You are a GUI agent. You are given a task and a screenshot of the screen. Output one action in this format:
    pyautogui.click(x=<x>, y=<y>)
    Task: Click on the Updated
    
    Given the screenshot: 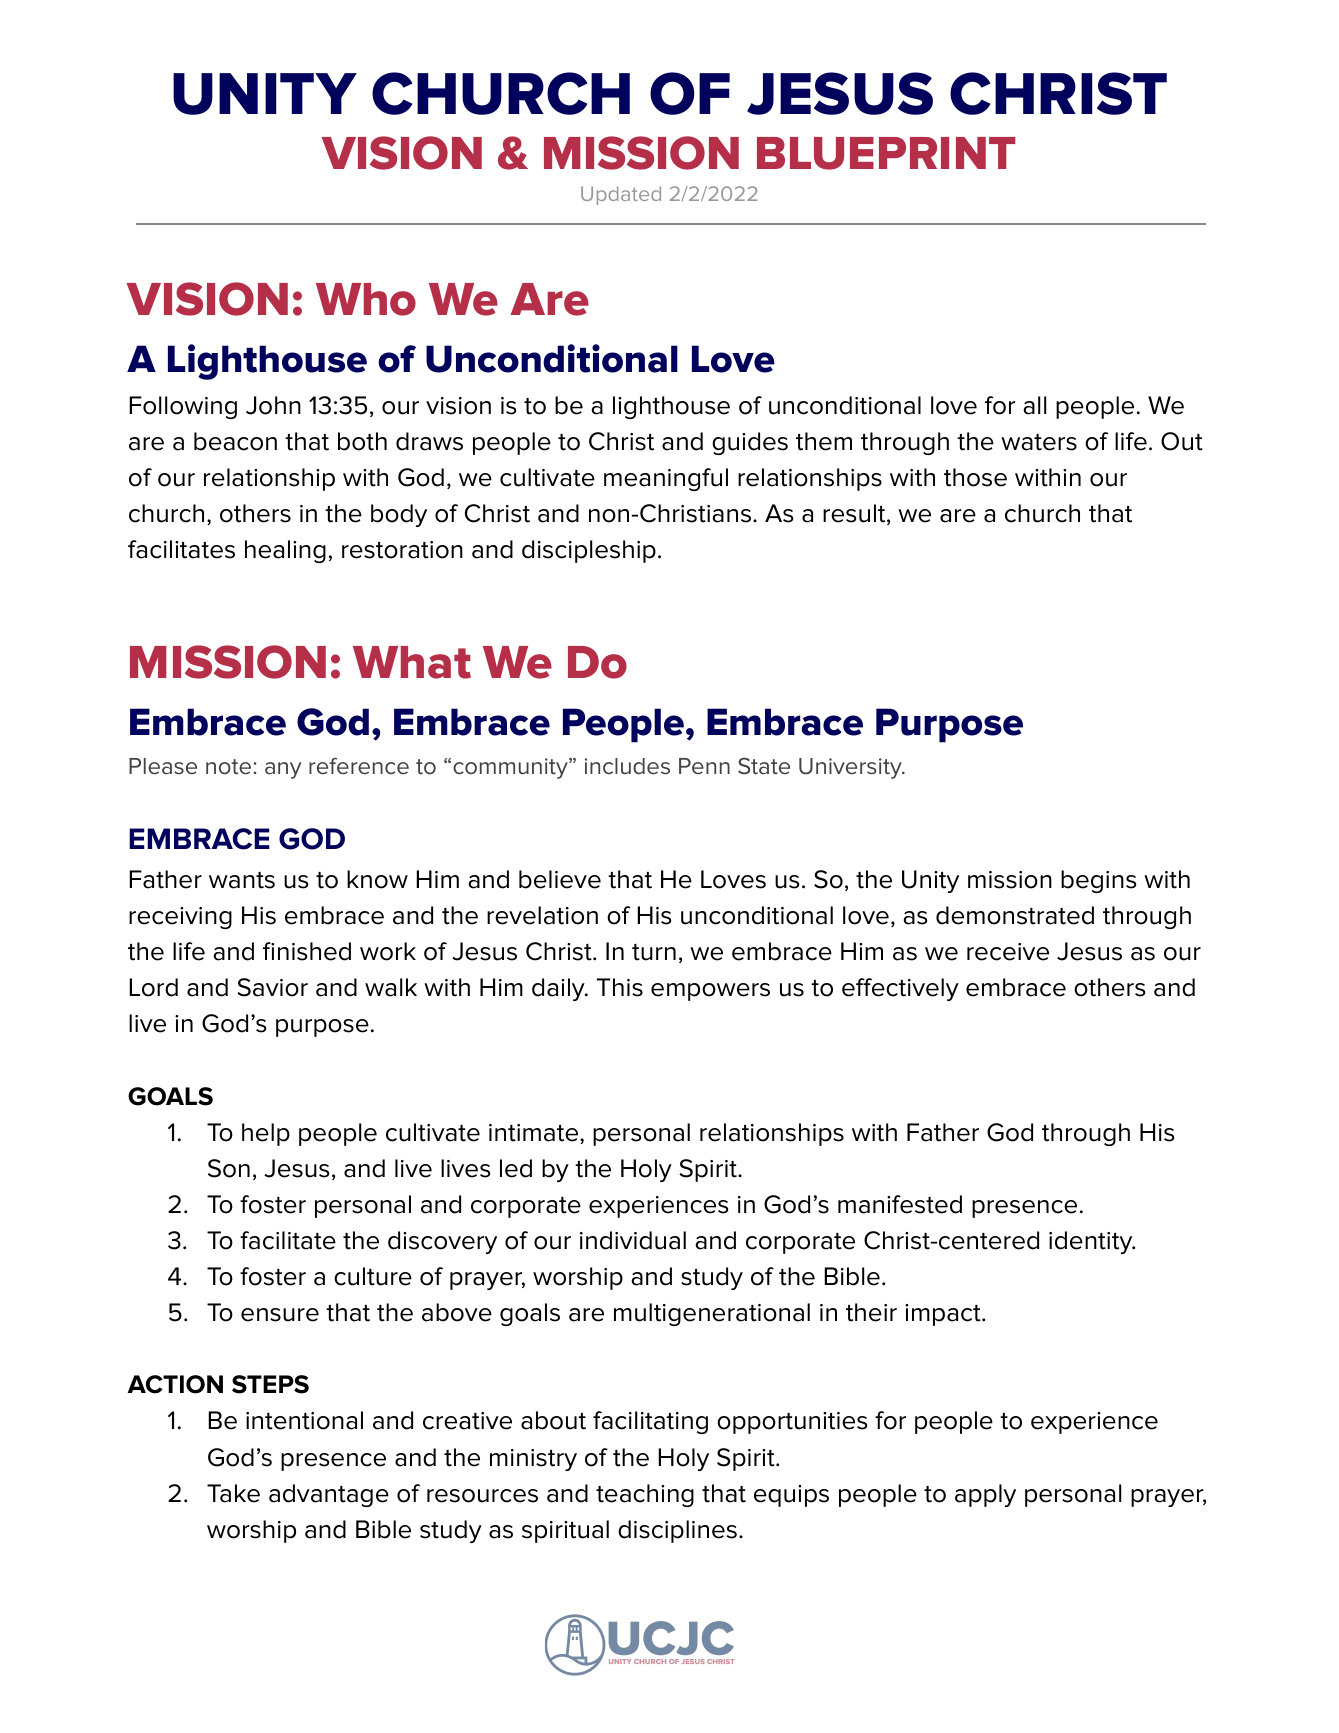 What is the action you would take?
    pyautogui.click(x=621, y=195)
